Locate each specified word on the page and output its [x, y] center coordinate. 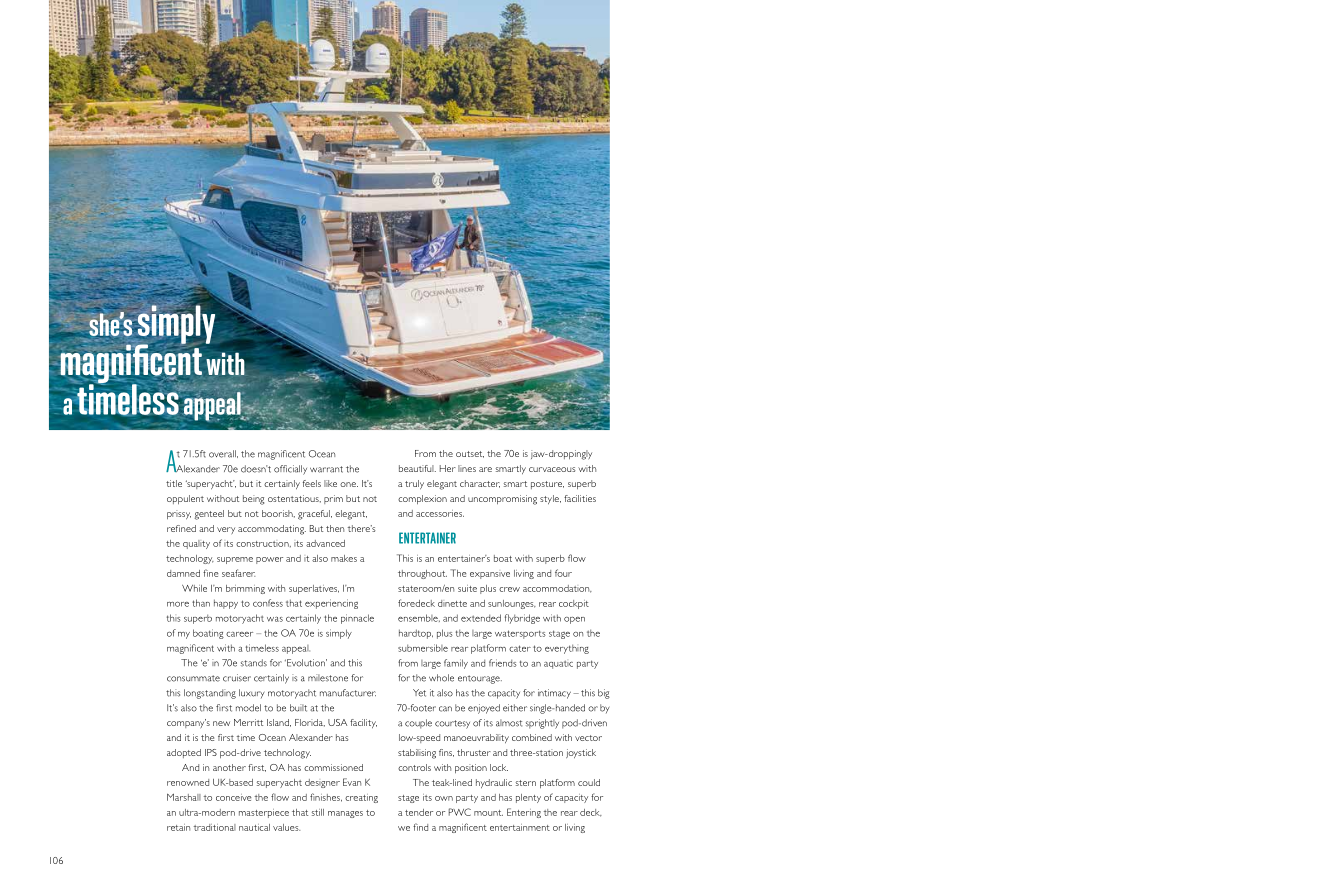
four [563, 573]
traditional [215, 827]
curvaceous [552, 469]
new [221, 723]
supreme [235, 560]
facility [363, 723]
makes [344, 558]
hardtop [416, 634]
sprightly [542, 724]
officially [290, 470]
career [239, 634]
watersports [520, 634]
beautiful [417, 468]
